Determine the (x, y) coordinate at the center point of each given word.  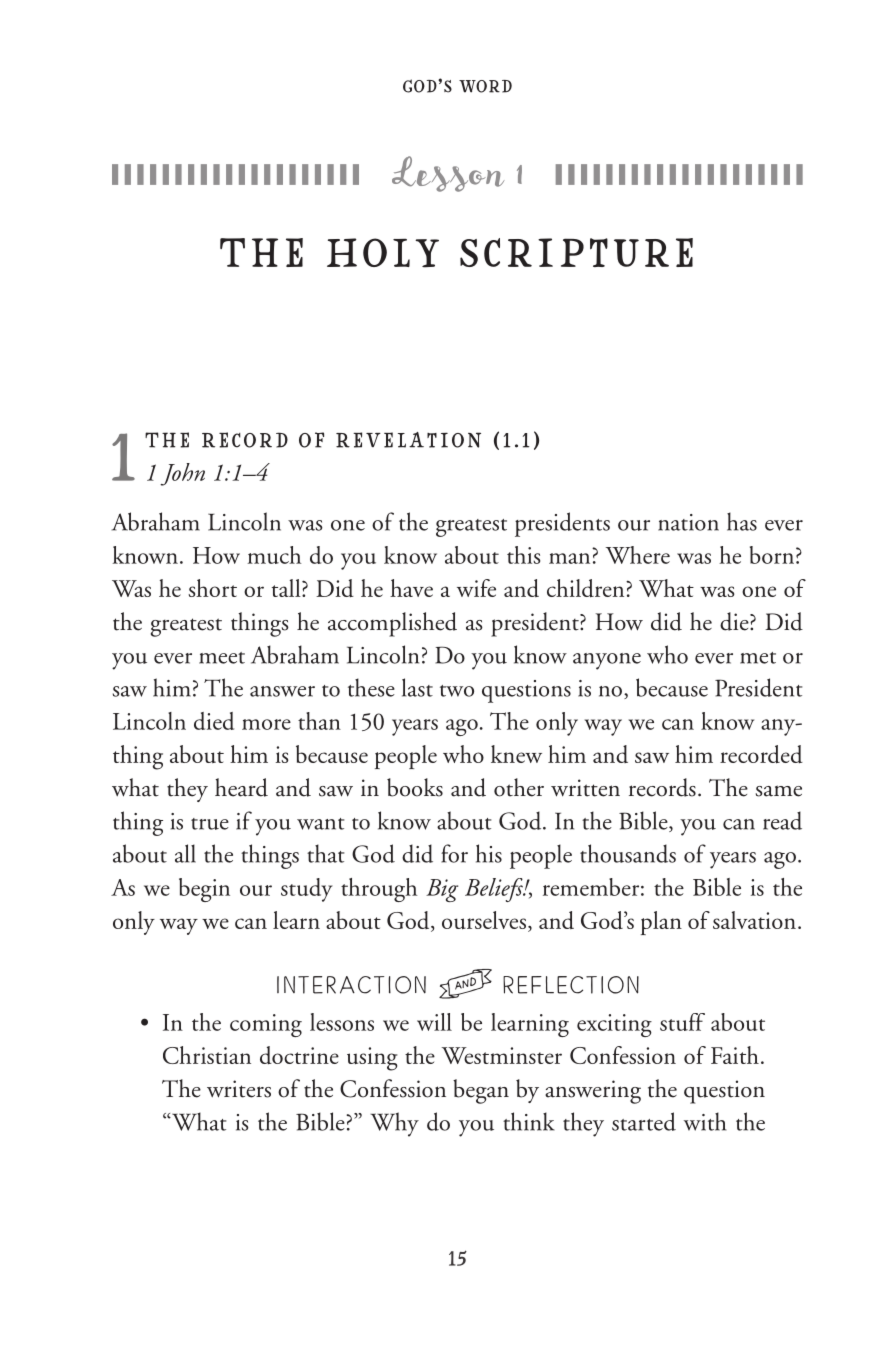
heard (241, 787)
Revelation (408, 440)
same (779, 791)
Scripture (576, 252)
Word (485, 86)
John (182, 474)
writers (239, 1089)
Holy (383, 253)
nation (688, 522)
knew (516, 754)
